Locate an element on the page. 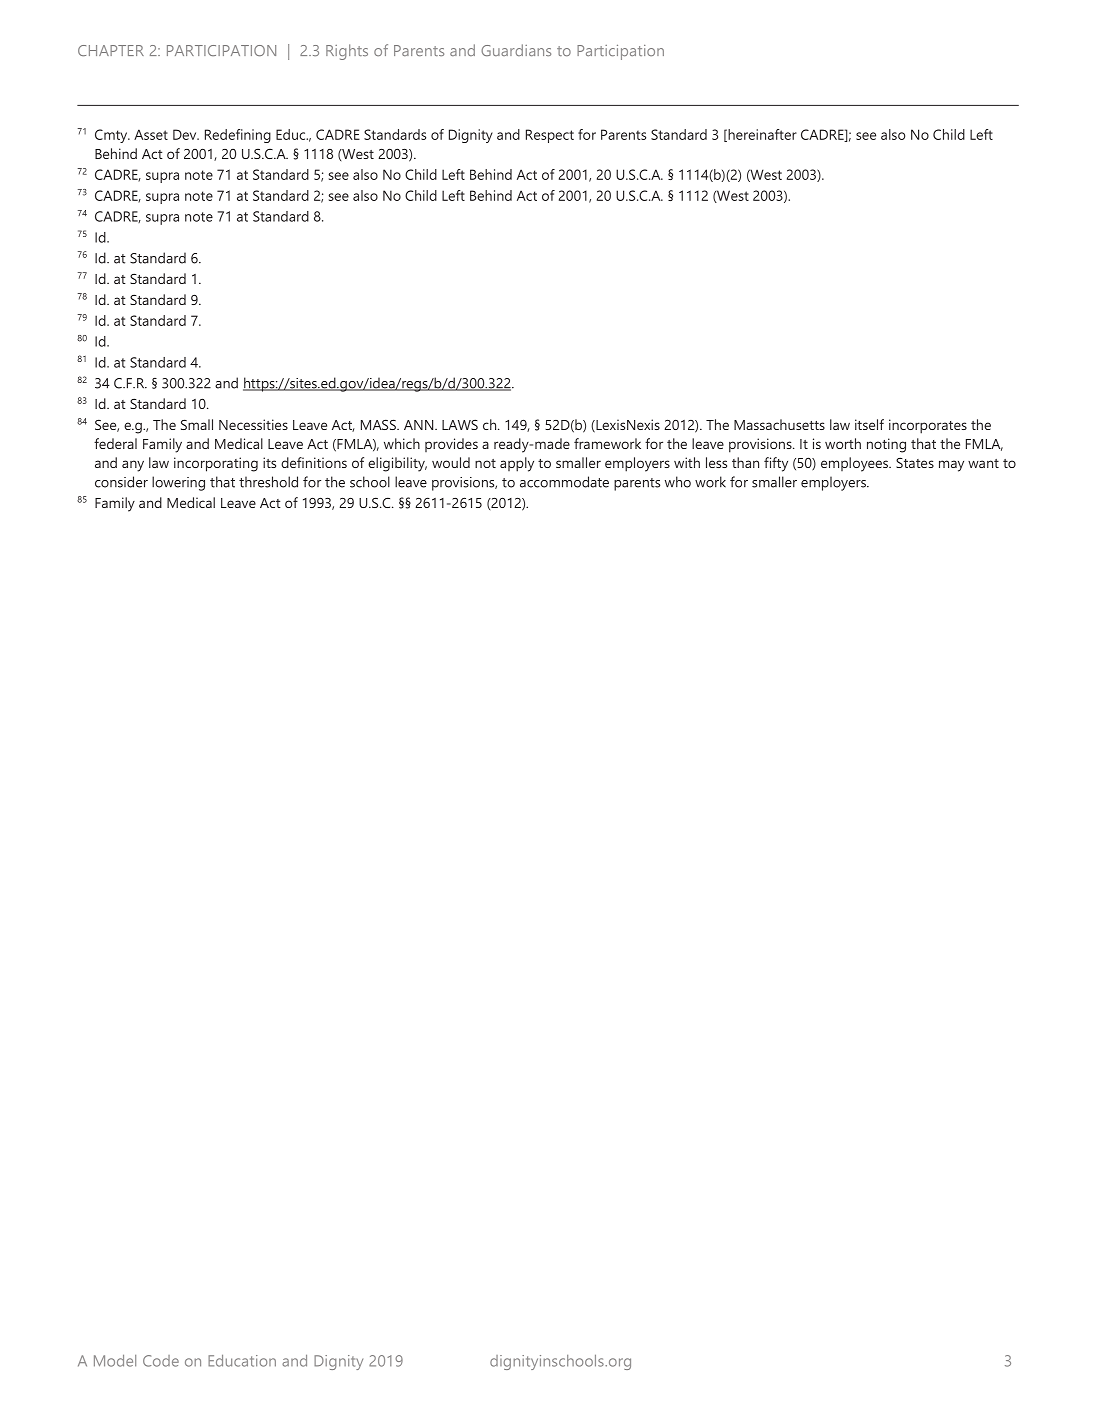 This document has width=1096, height=1418. Code is located at coordinates (161, 1361).
